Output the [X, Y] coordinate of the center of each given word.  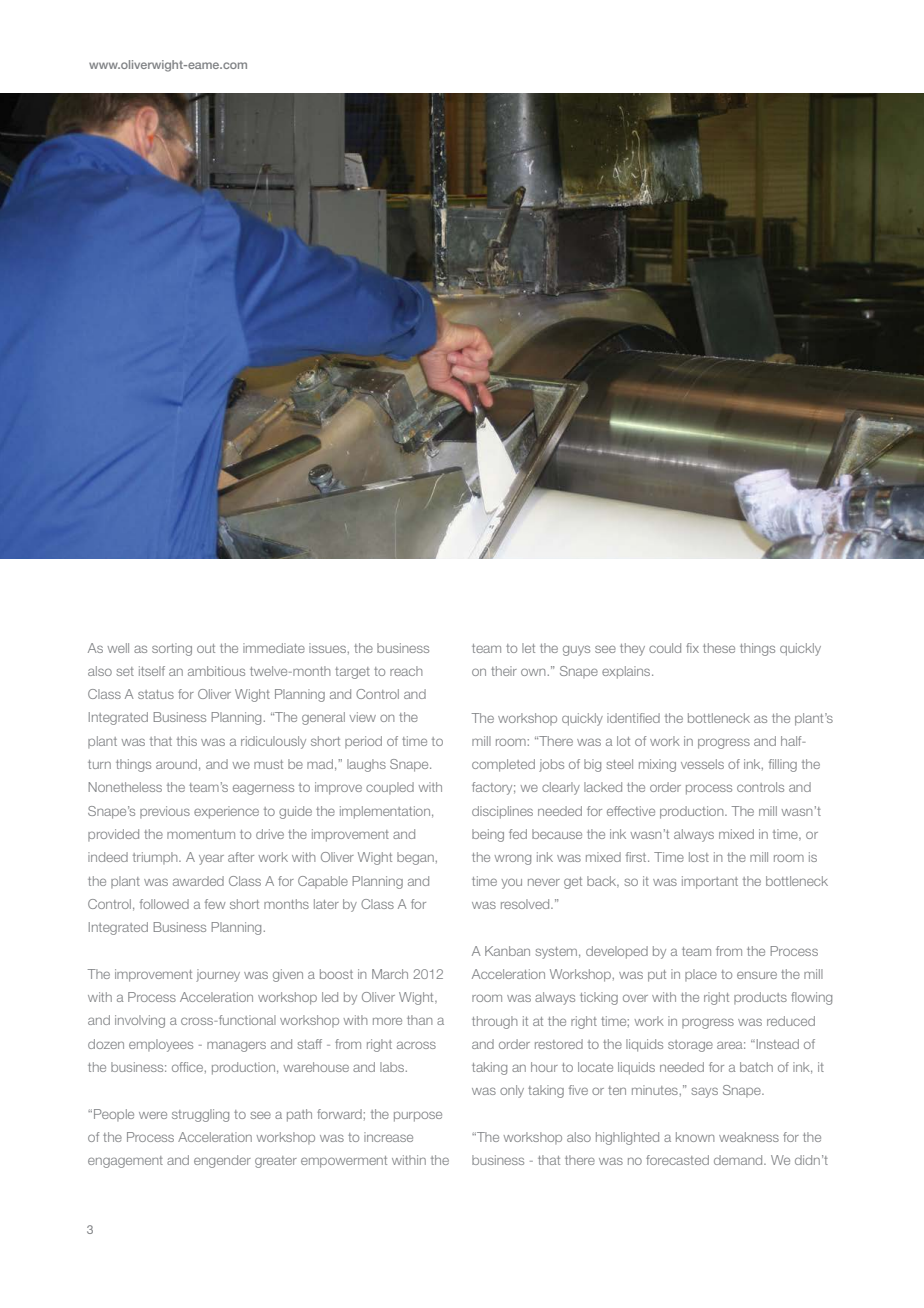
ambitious [216, 671]
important [710, 882]
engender [222, 1161]
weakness [749, 1137]
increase [388, 1137]
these [719, 648]
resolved [526, 904]
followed [164, 904]
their [504, 671]
